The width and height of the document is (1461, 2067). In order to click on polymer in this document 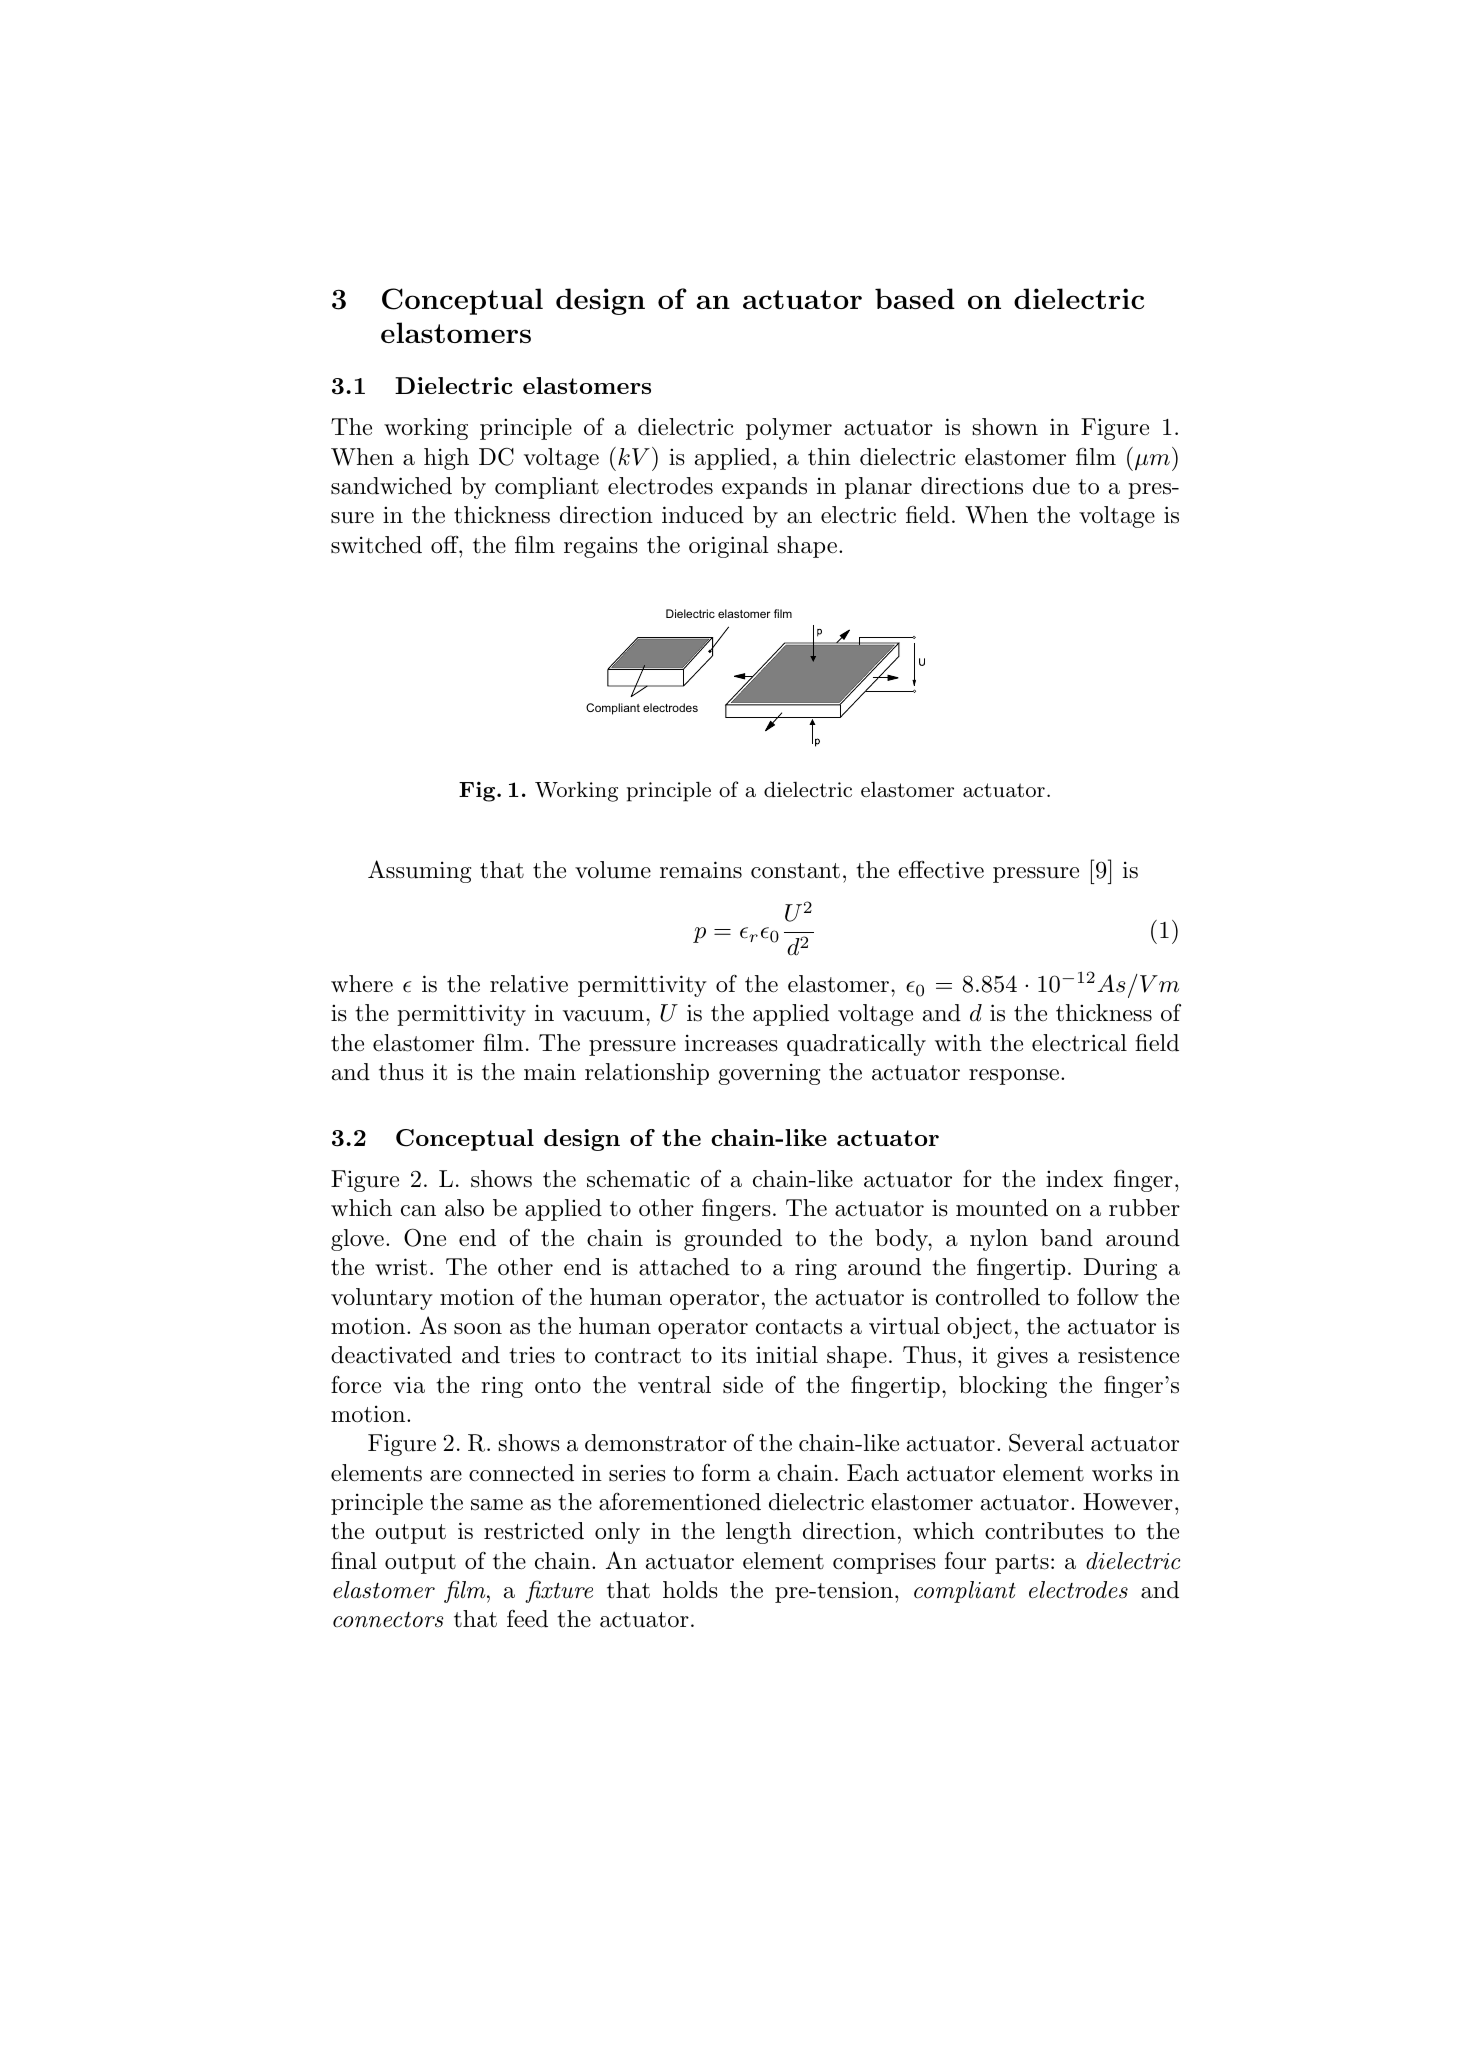, I will do `click(789, 429)`.
